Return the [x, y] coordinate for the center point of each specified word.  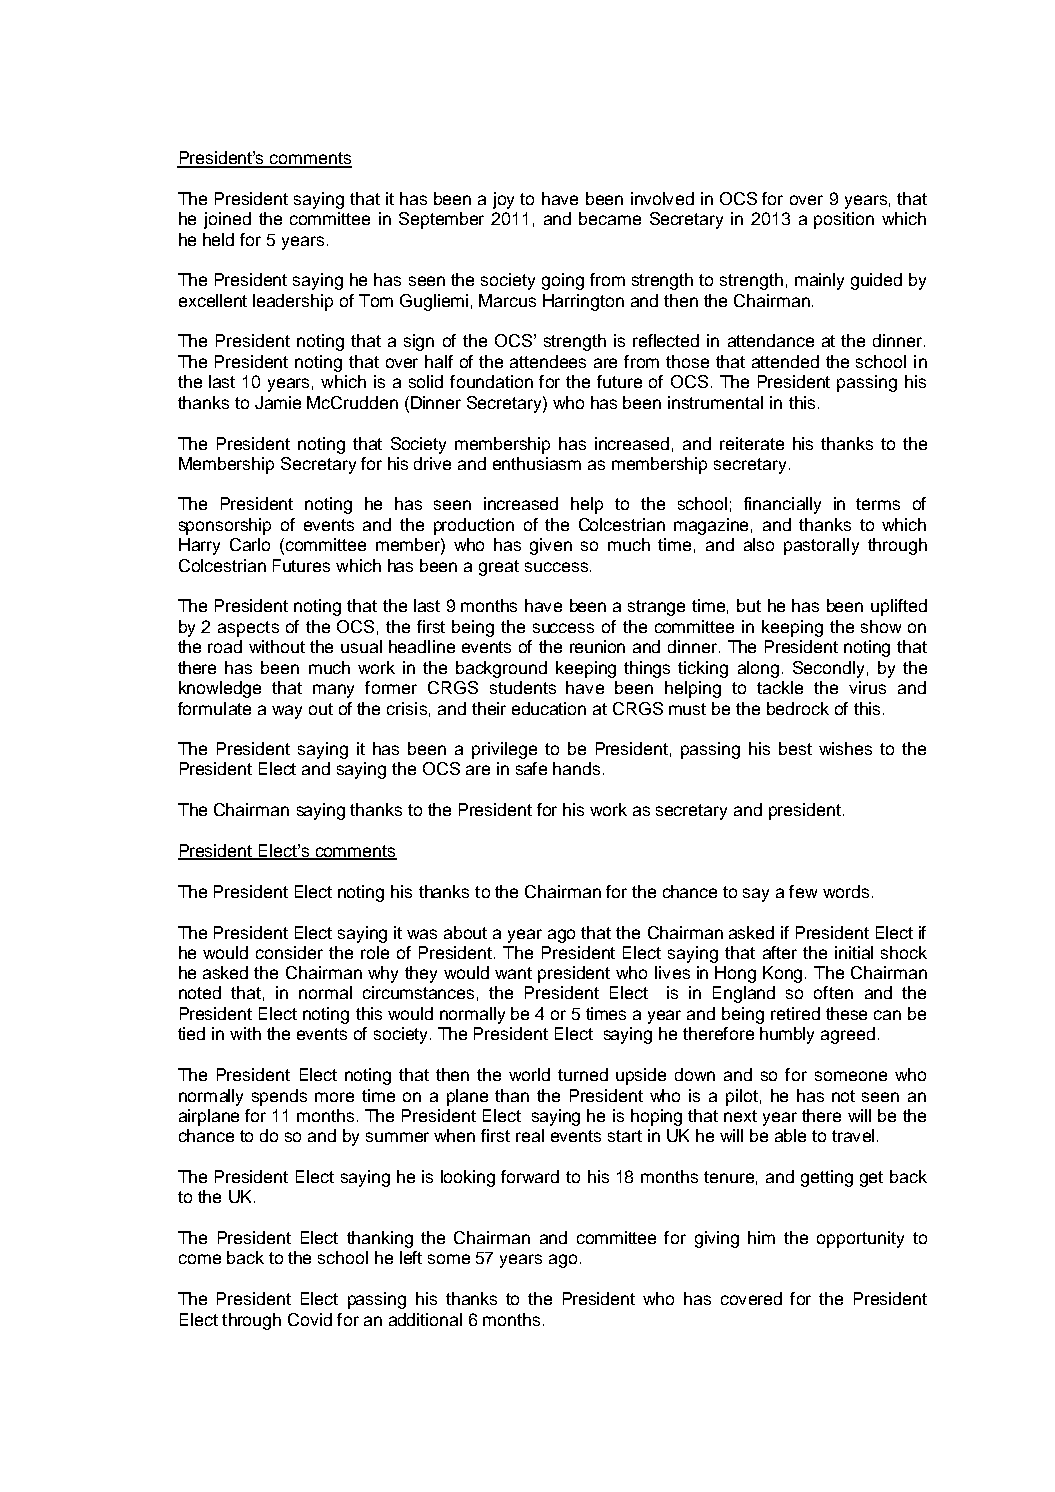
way [287, 712]
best [795, 748]
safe [531, 768]
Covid [310, 1319]
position [844, 220]
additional [425, 1319]
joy [503, 200]
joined [227, 220]
